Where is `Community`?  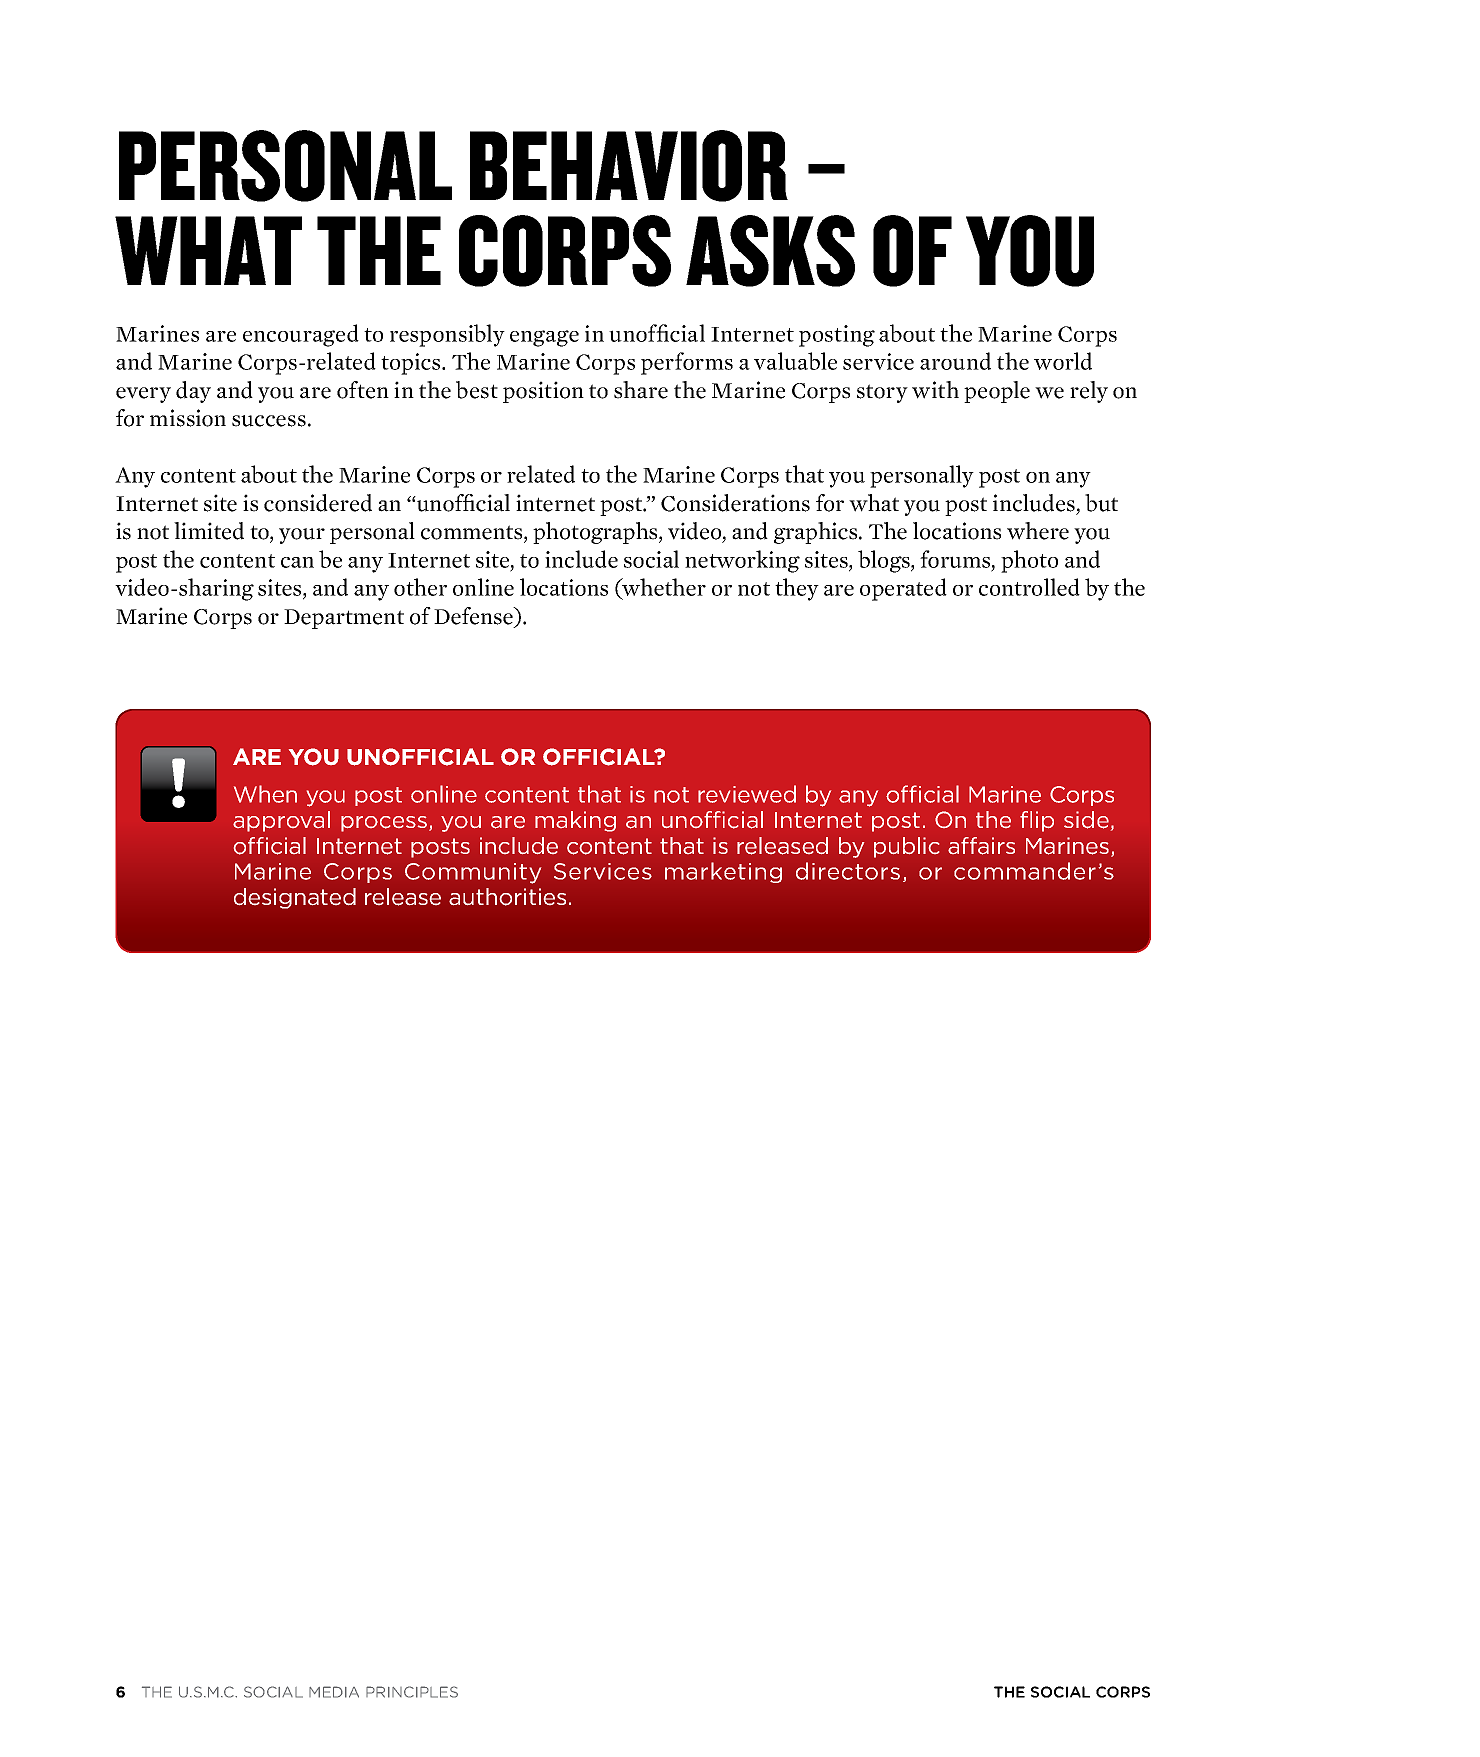 Community is located at coordinates (473, 873).
